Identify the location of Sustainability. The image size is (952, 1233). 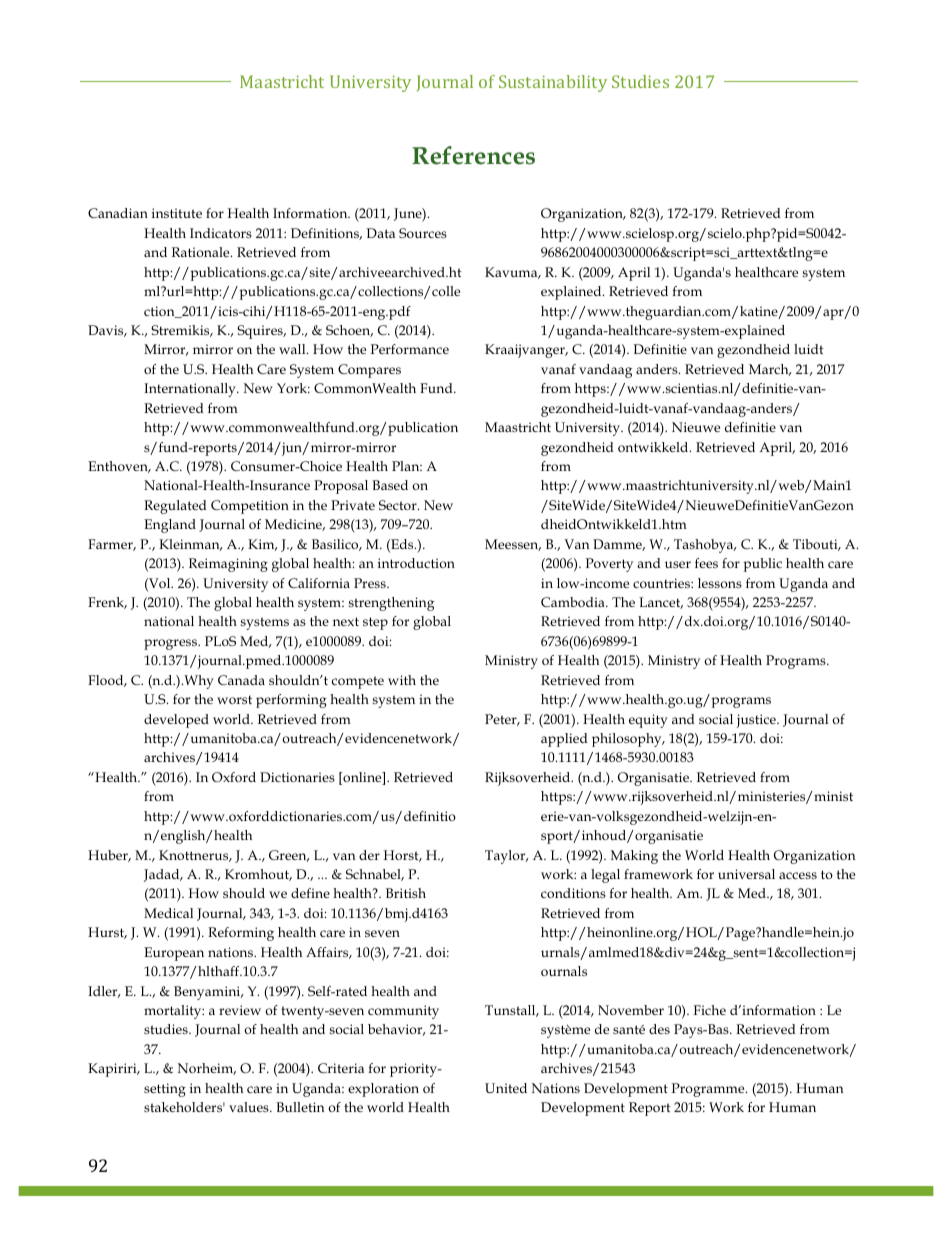
(553, 83).
